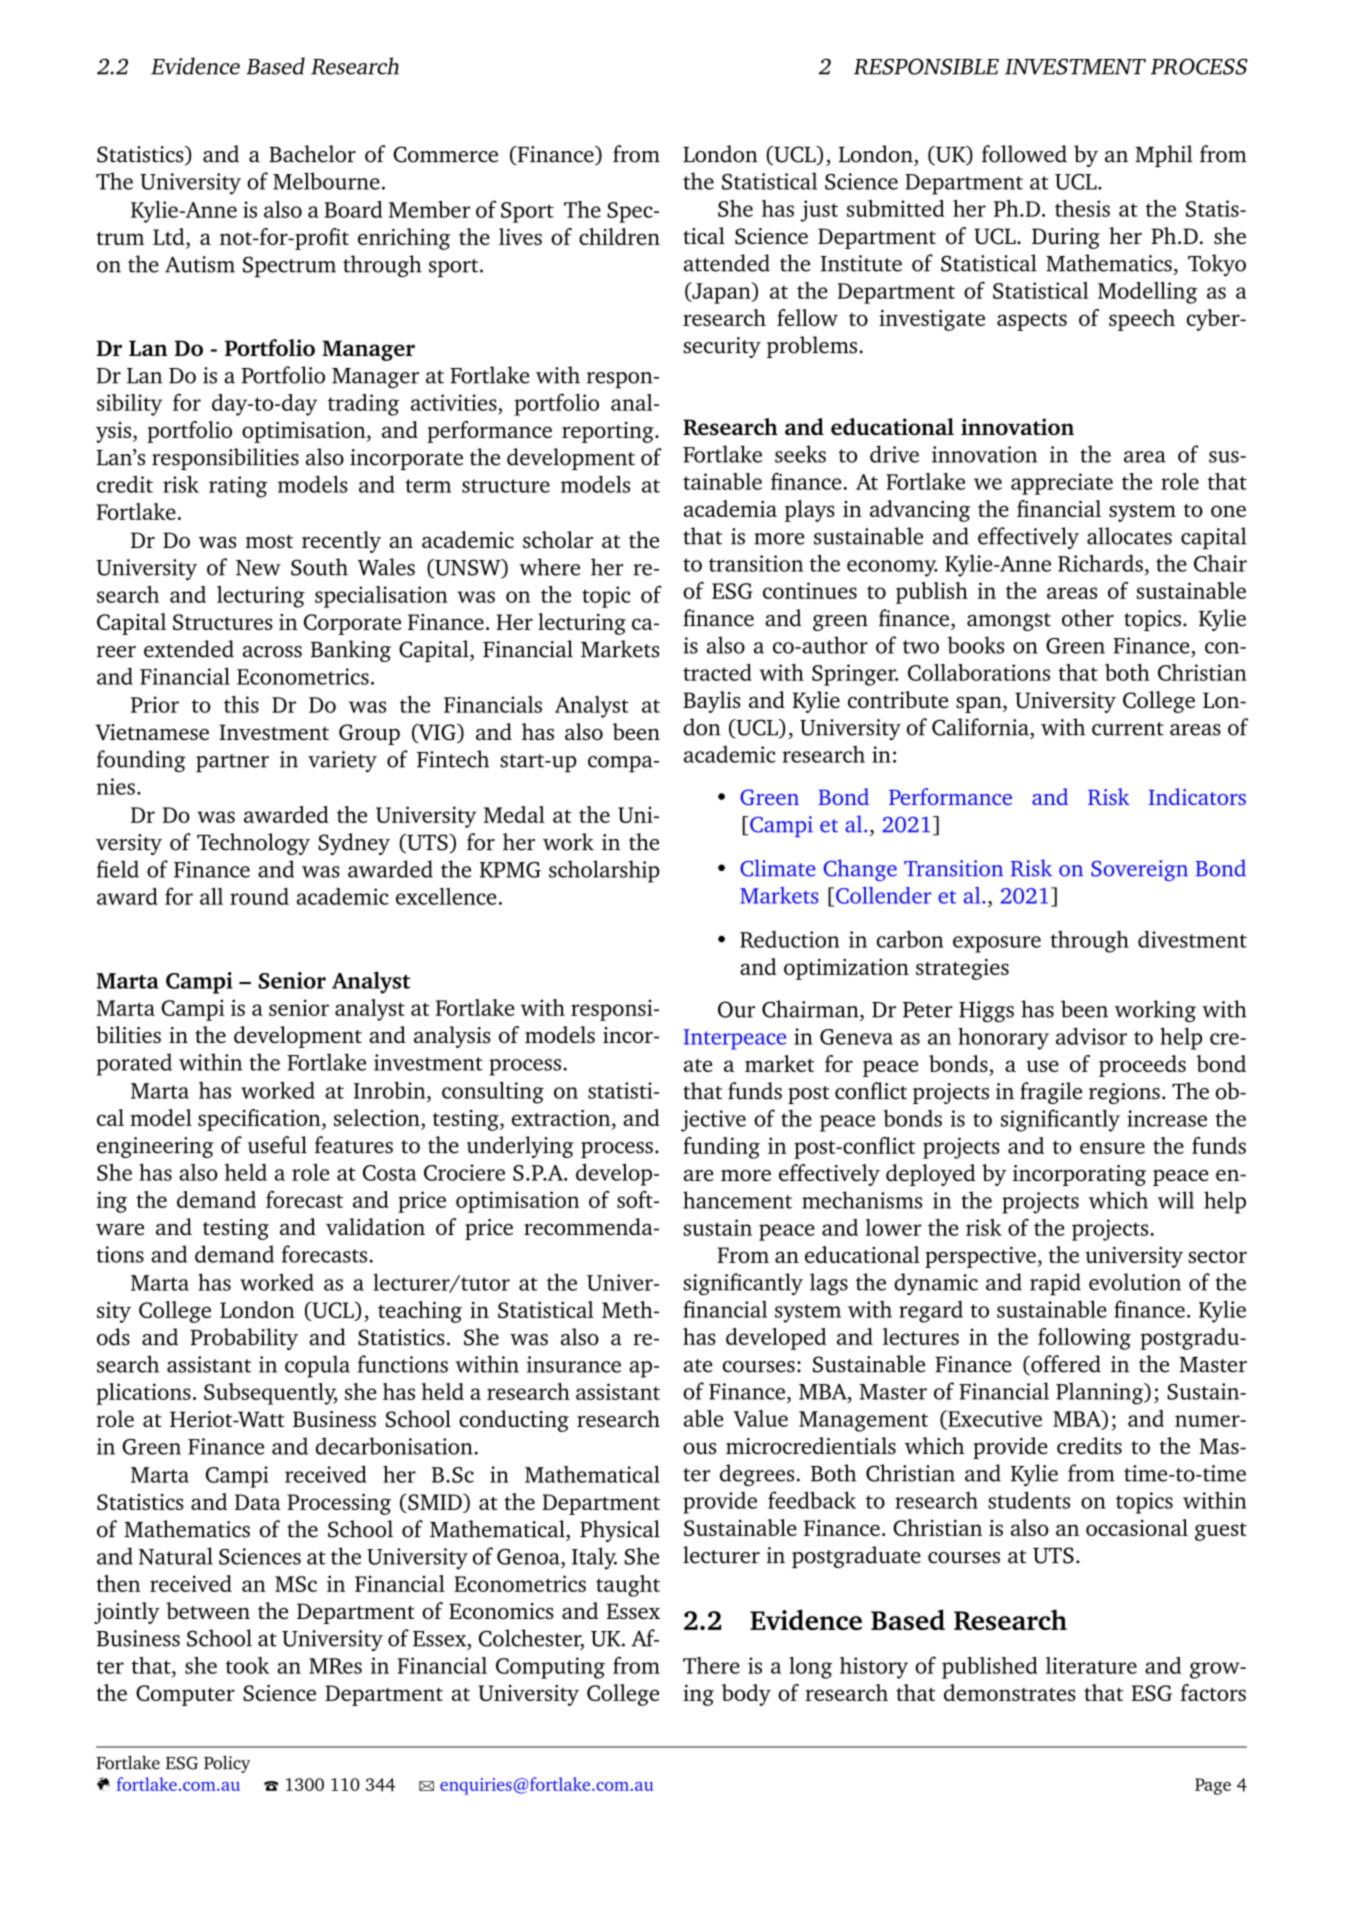 Image resolution: width=1359 pixels, height=1922 pixels. I want to click on Melbourne, so click(326, 181).
